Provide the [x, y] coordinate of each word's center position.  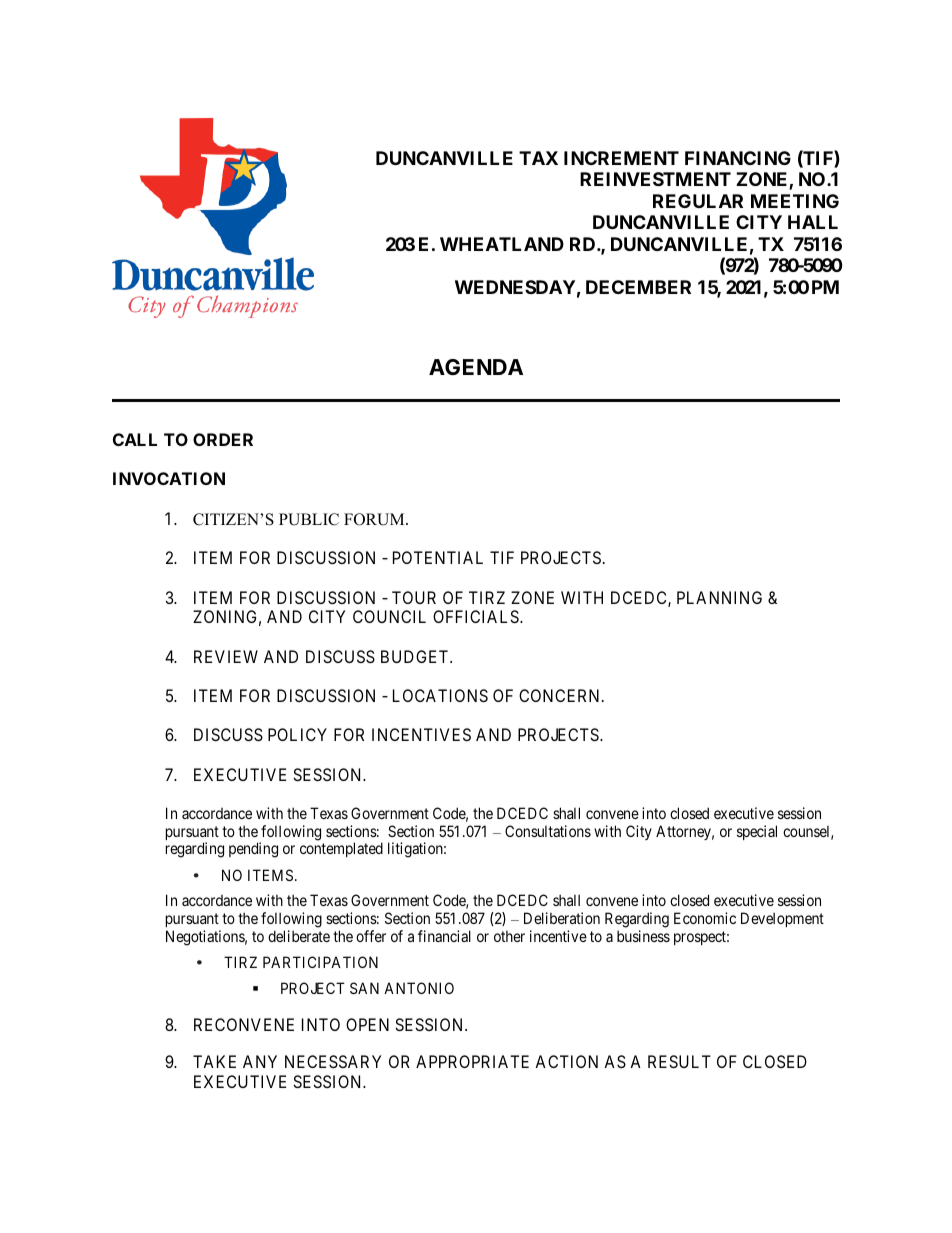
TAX [538, 158]
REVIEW [226, 656]
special [757, 832]
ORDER [223, 439]
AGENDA [476, 367]
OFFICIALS [477, 616]
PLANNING [719, 597]
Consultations [548, 831]
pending [253, 850]
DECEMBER [638, 287]
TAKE [214, 1061]
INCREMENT [621, 158]
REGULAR [698, 201]
